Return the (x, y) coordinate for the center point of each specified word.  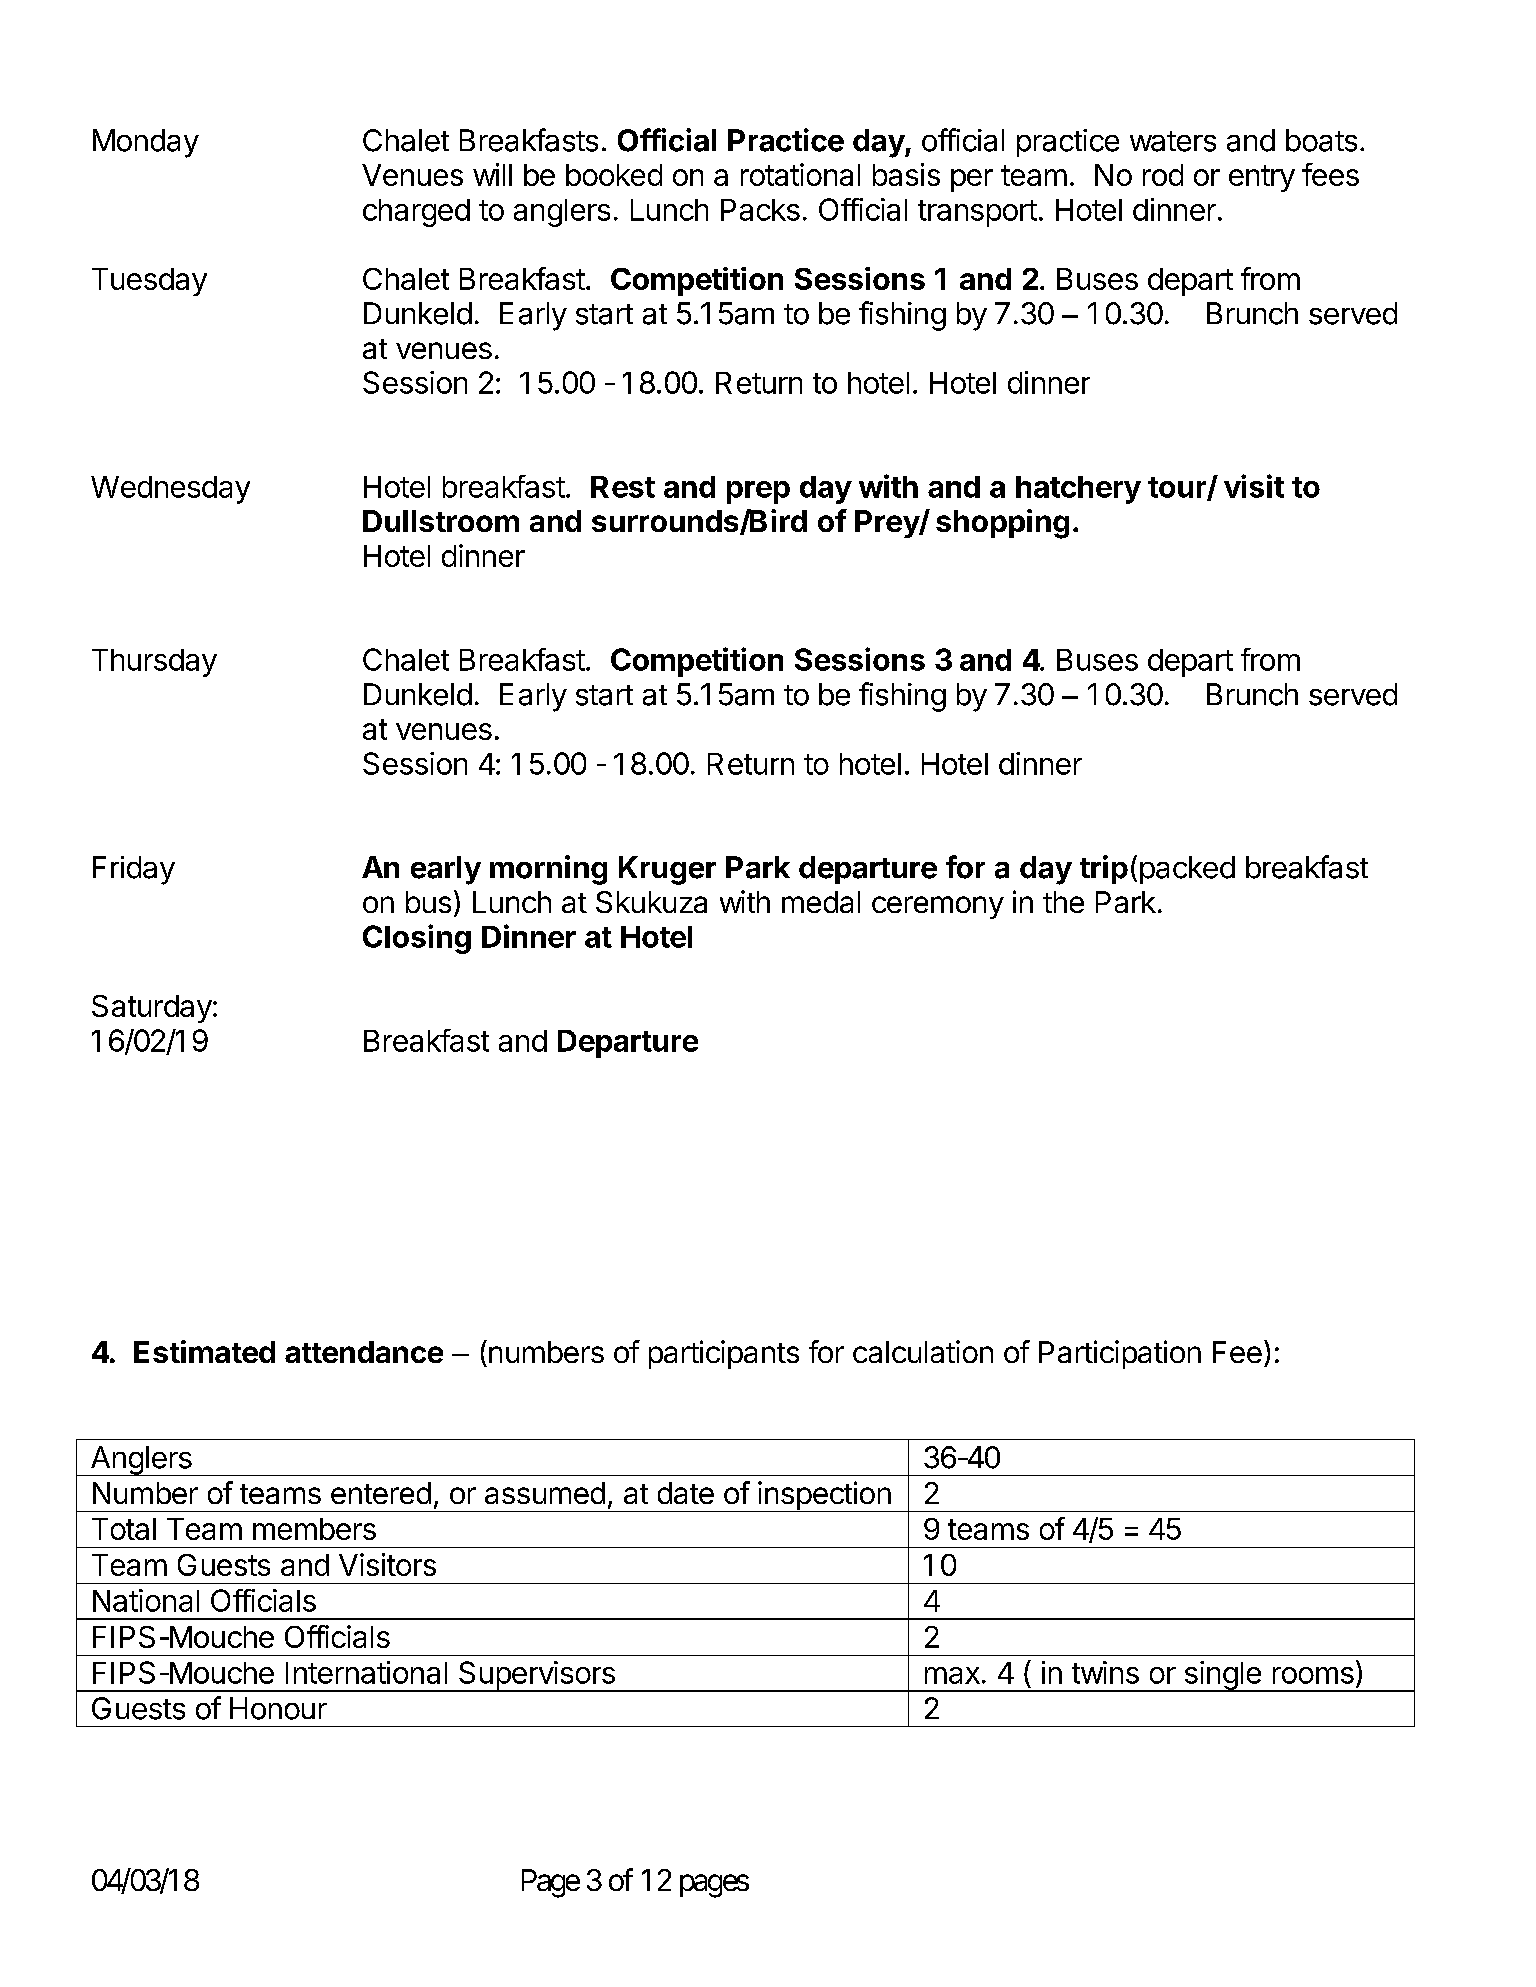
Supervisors (537, 1676)
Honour (278, 1708)
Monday (146, 143)
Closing (417, 939)
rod (1163, 175)
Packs (760, 210)
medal (821, 902)
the (1063, 902)
